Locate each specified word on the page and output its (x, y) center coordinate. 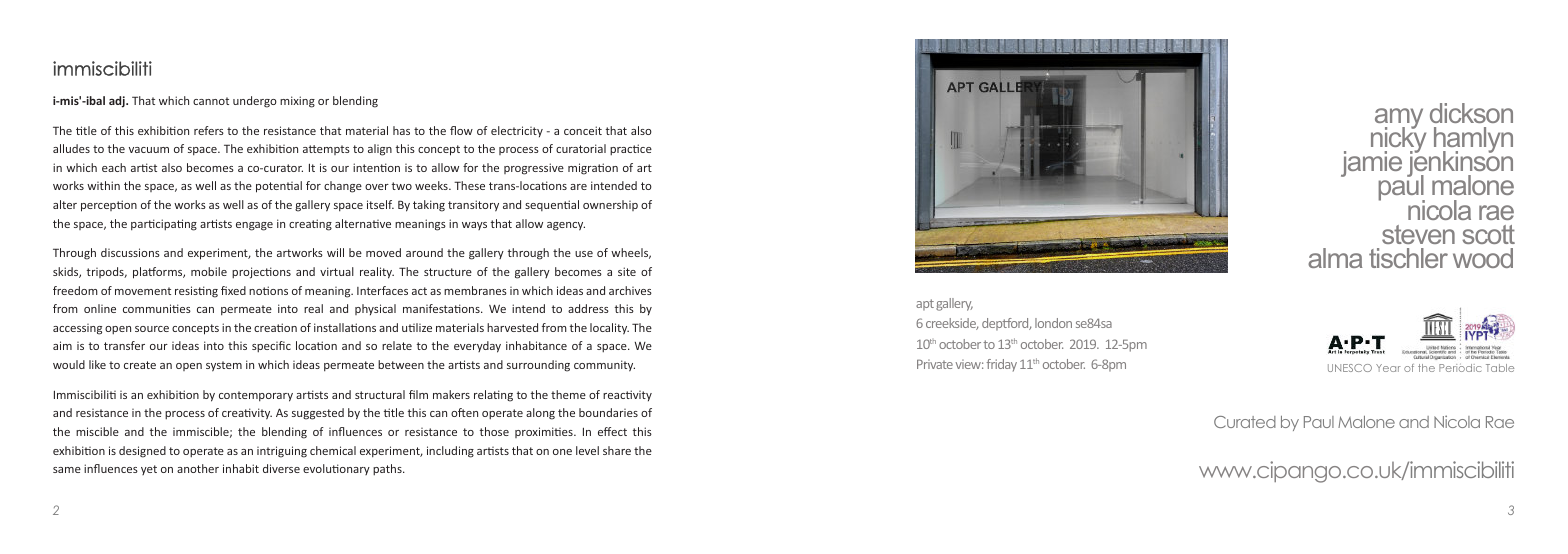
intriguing (282, 452)
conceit (583, 130)
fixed (233, 290)
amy (1399, 120)
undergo (255, 102)
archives (630, 290)
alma (1335, 258)
